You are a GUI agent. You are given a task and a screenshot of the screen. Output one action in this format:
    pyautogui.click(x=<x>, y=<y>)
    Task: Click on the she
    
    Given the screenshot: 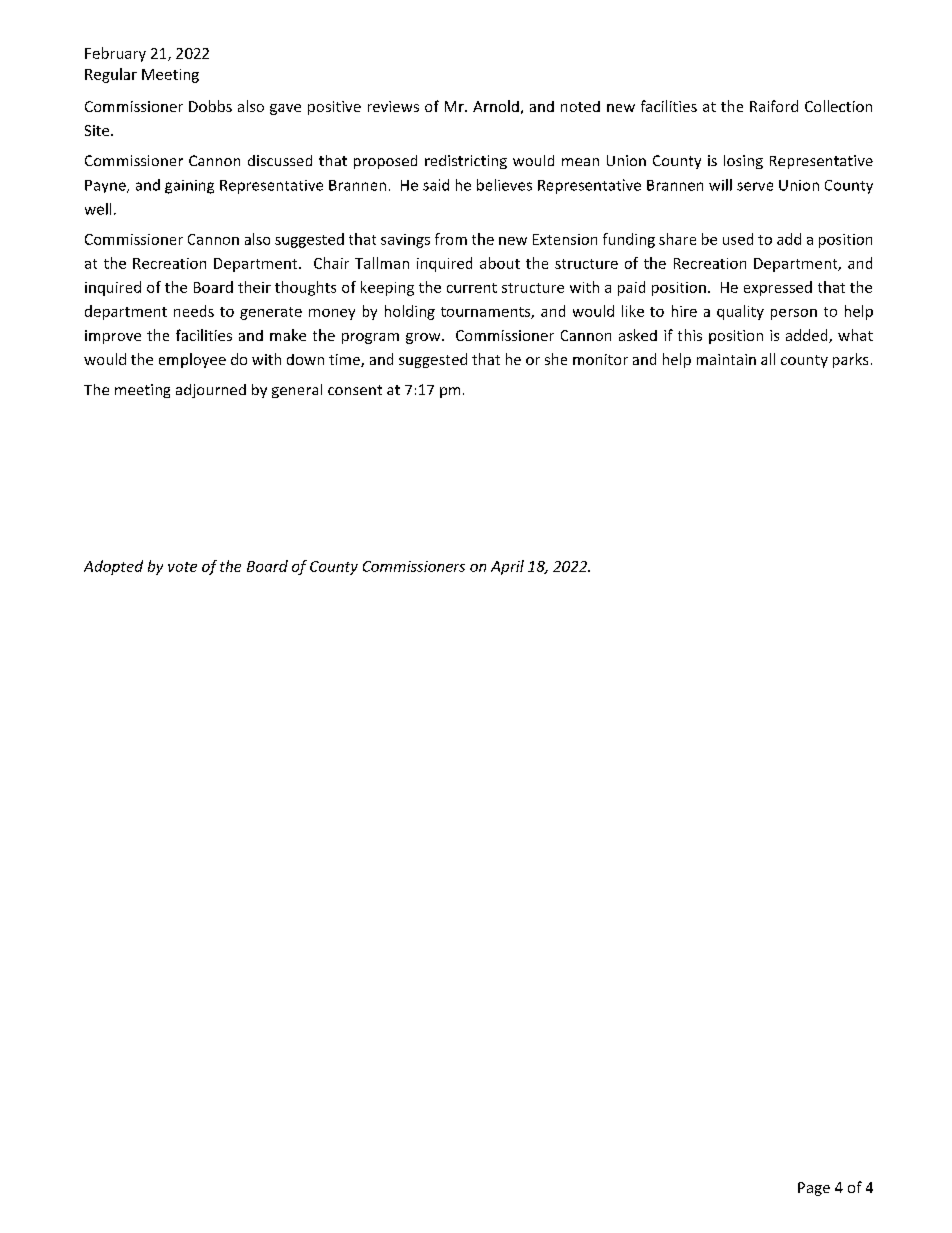 What is the action you would take?
    pyautogui.click(x=556, y=359)
